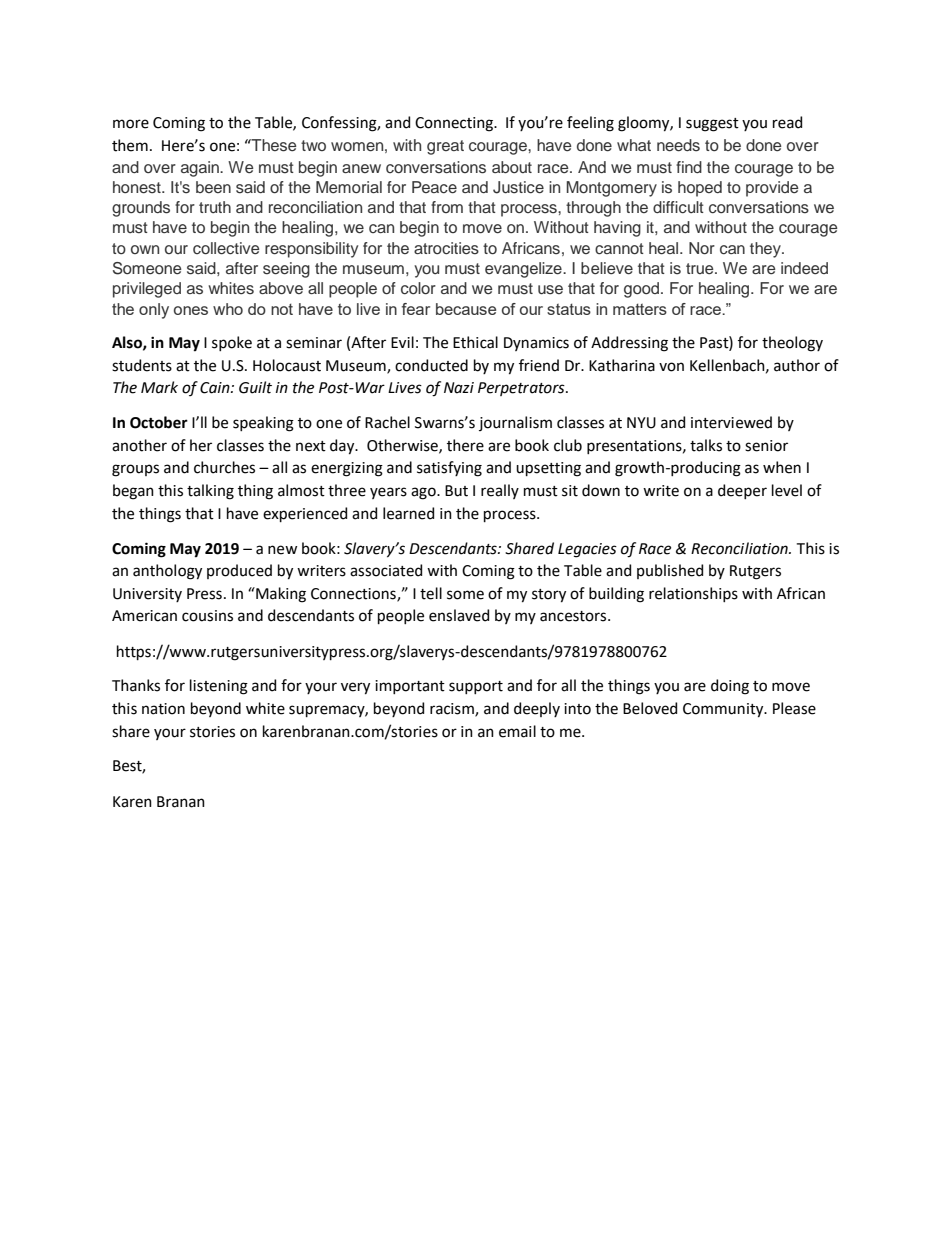 This screenshot has width=952, height=1233. I want to click on great, so click(445, 147).
